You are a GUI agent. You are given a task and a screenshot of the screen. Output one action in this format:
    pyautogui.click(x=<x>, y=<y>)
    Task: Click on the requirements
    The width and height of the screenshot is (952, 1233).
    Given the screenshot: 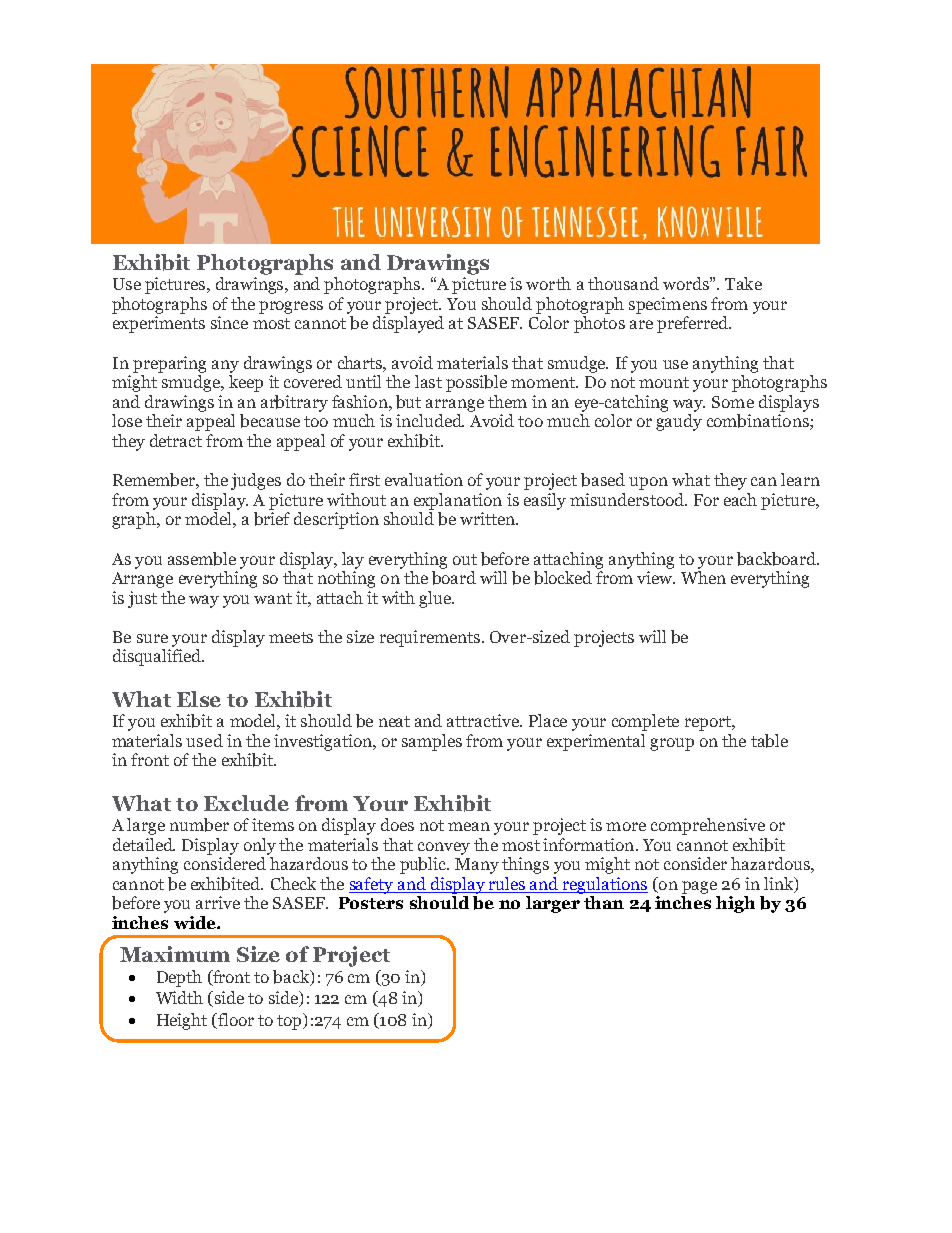 What is the action you would take?
    pyautogui.click(x=430, y=638)
